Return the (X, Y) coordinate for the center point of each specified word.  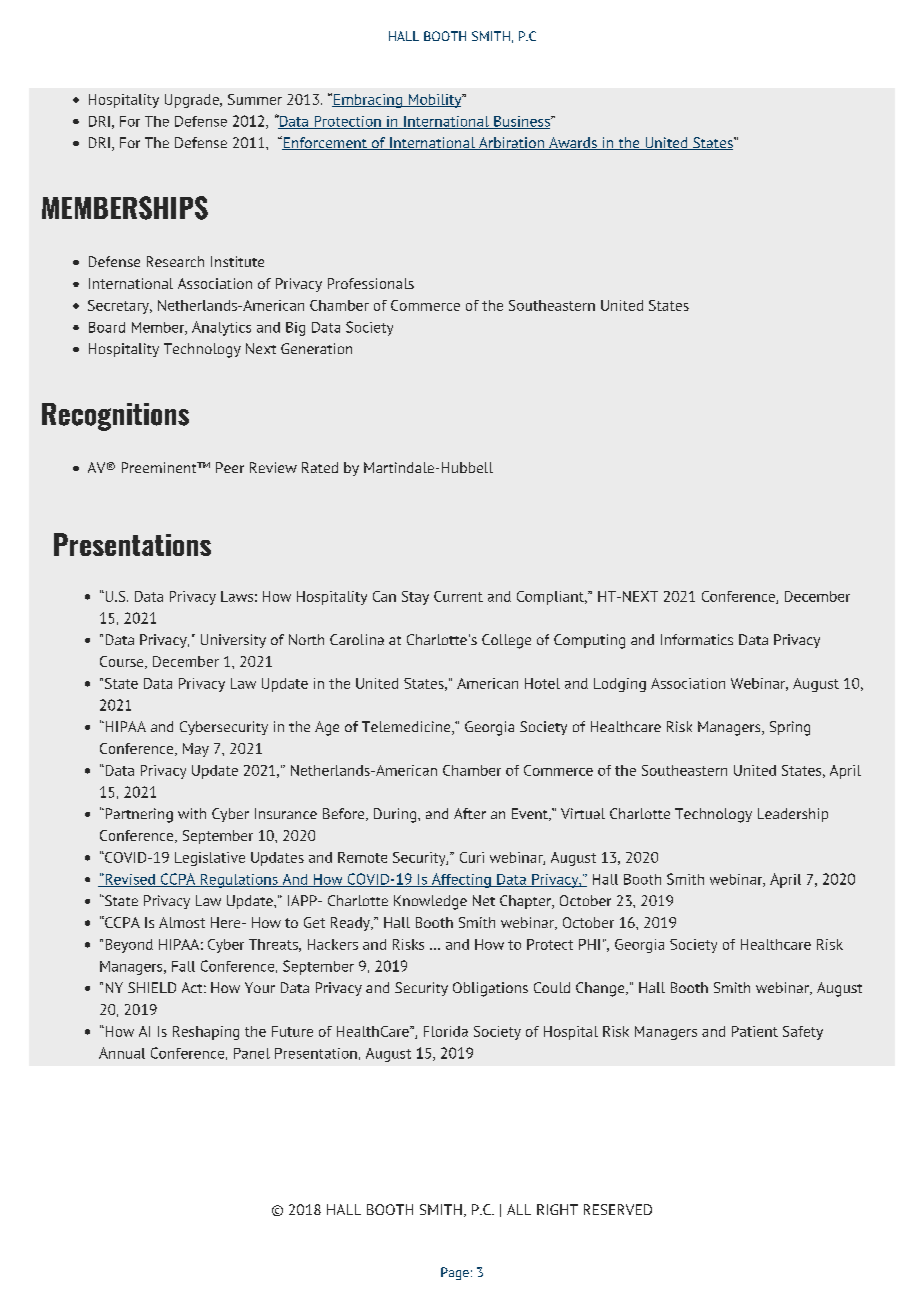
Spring (790, 728)
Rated (320, 467)
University (233, 641)
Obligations (490, 989)
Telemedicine (407, 728)
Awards (573, 143)
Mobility (435, 101)
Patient (755, 1031)
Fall (183, 966)
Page (455, 1273)
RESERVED (618, 1209)
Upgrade (193, 101)
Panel (252, 1053)
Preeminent (160, 467)
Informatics (697, 639)
